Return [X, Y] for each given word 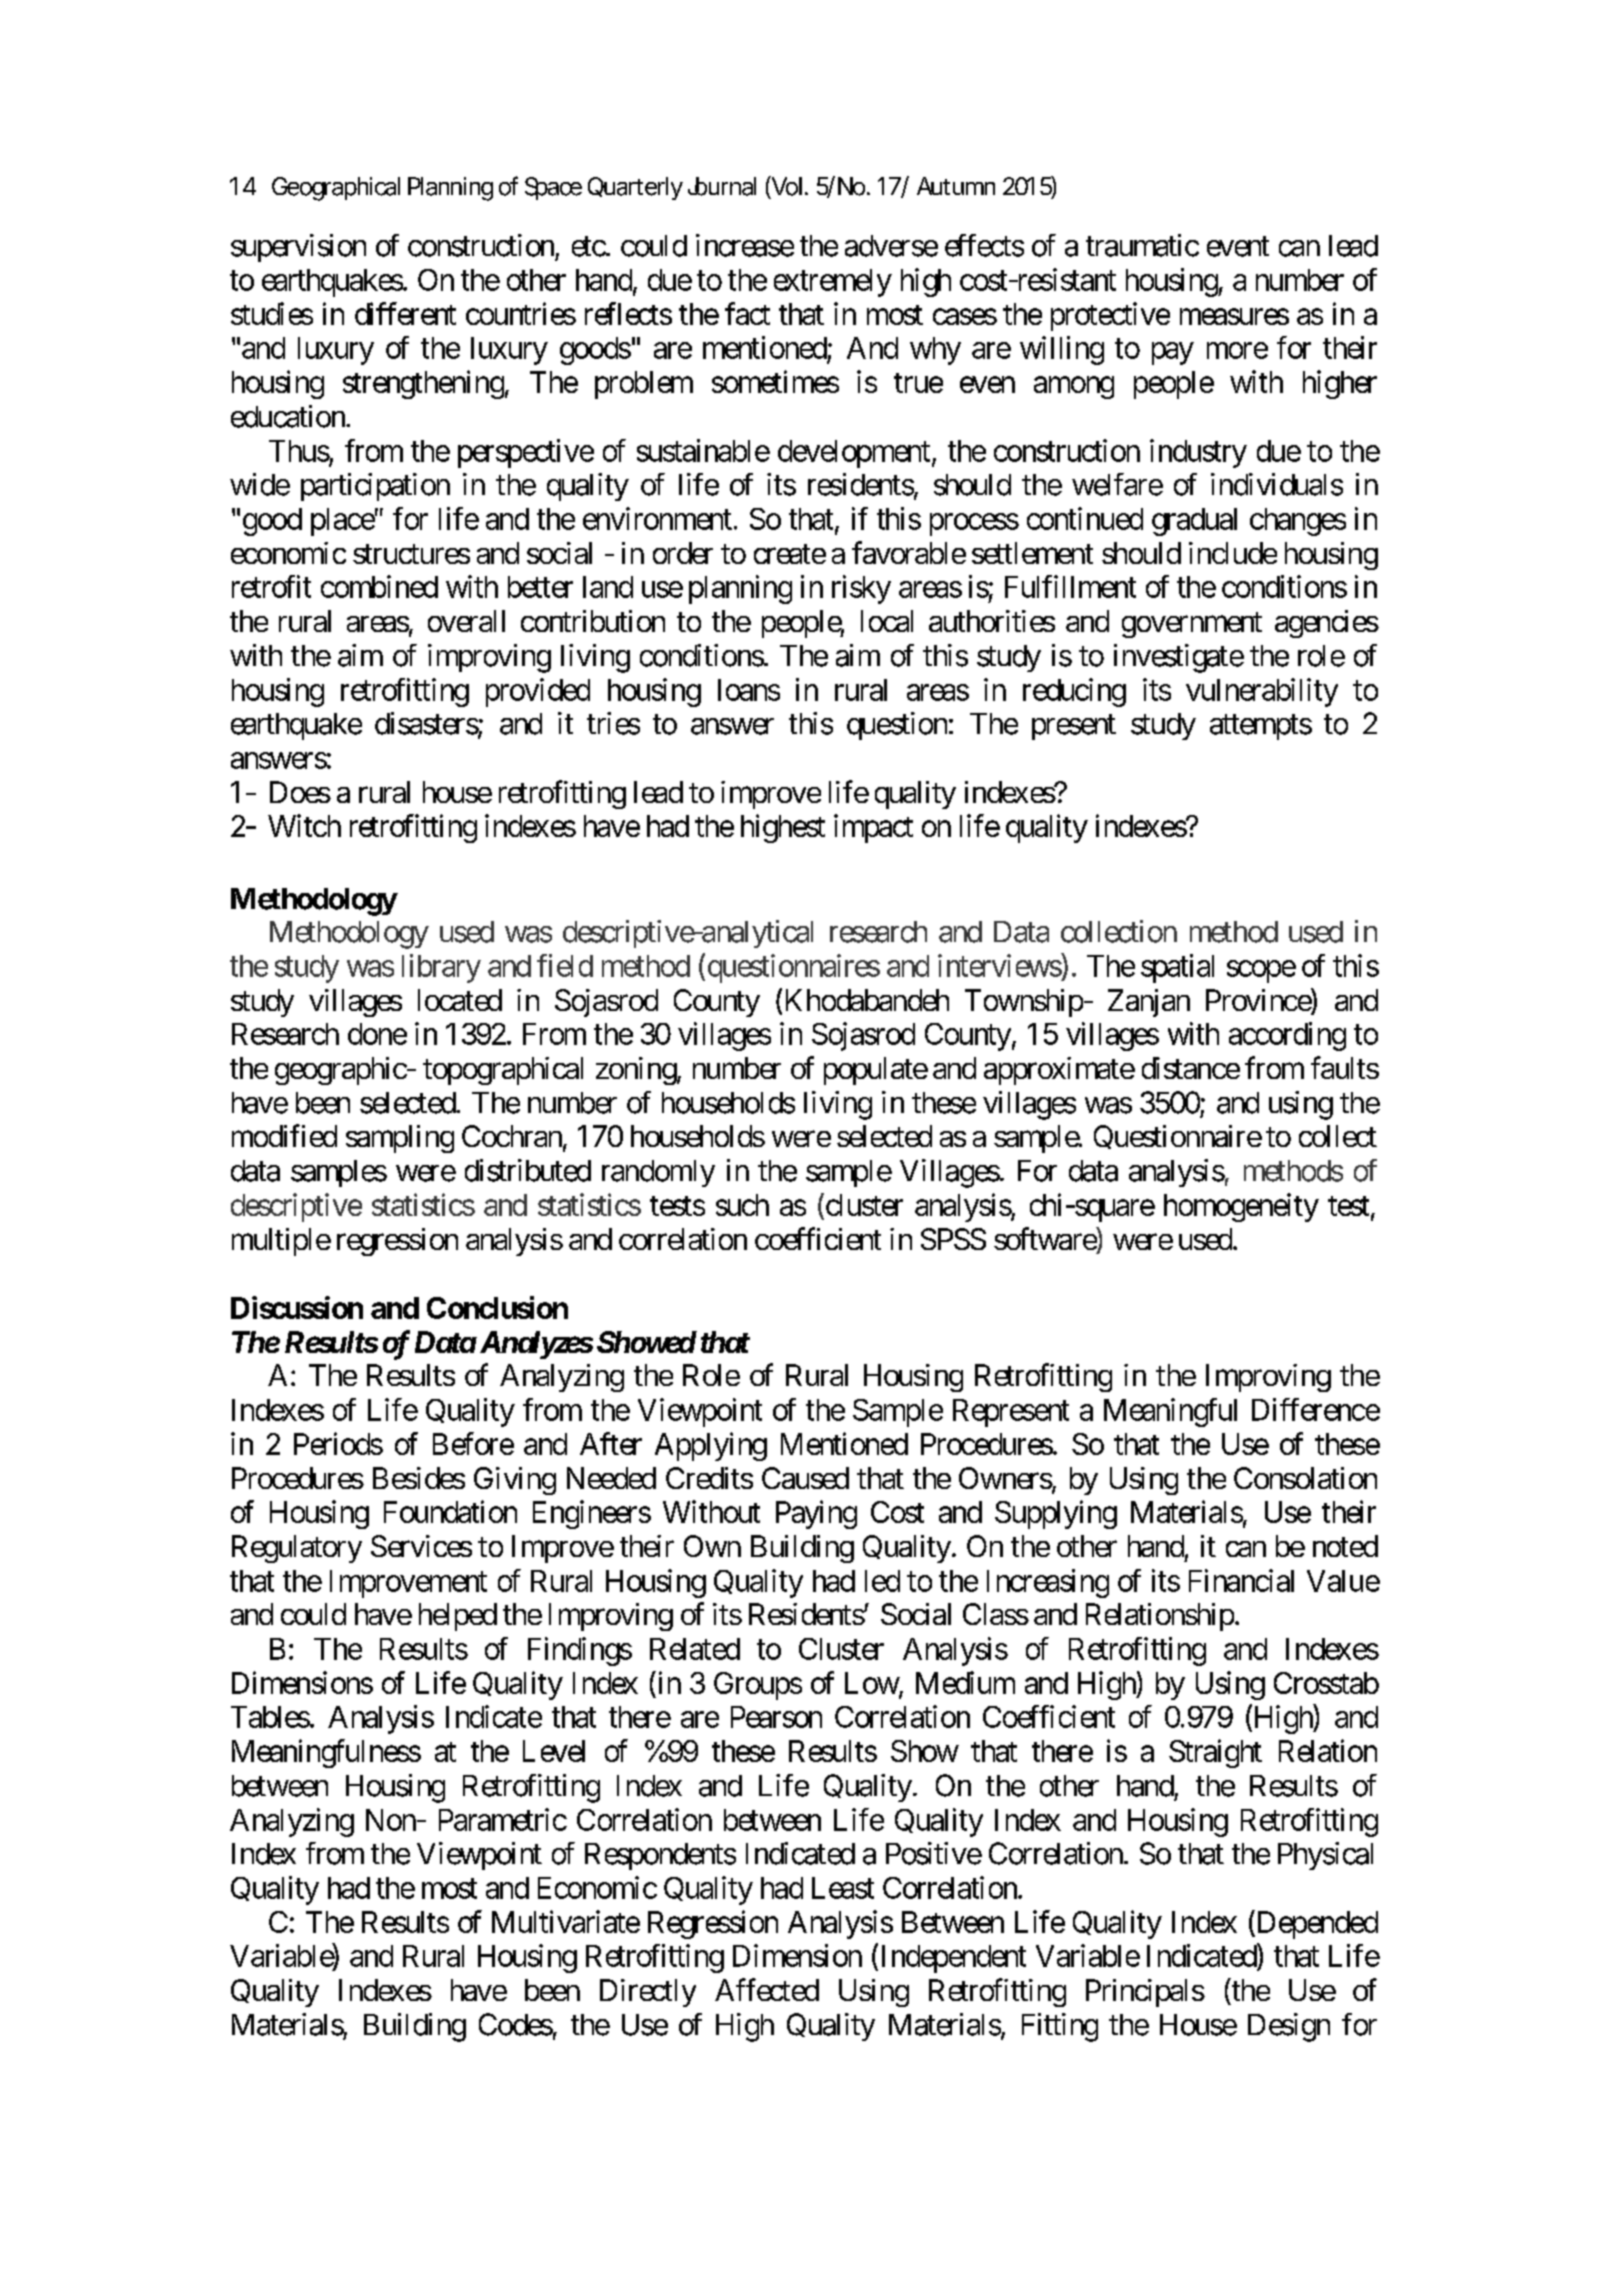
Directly [648, 1993]
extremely [833, 283]
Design [1289, 2027]
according [1287, 1036]
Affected [767, 1989]
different [405, 313]
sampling [400, 1139]
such [742, 1205]
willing [1062, 350]
